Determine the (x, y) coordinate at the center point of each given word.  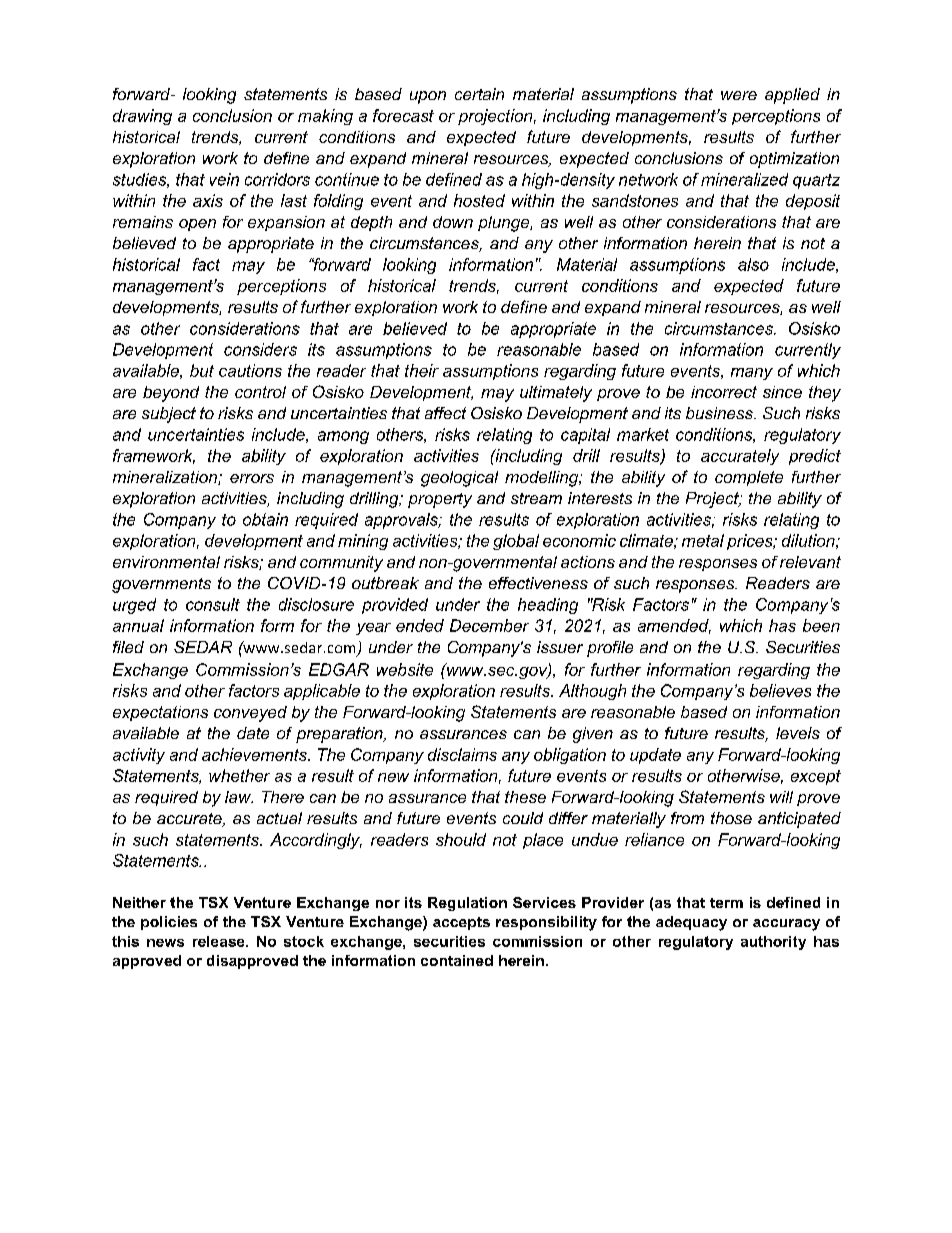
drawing (142, 117)
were (739, 95)
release (220, 941)
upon (428, 97)
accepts (461, 923)
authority (773, 943)
